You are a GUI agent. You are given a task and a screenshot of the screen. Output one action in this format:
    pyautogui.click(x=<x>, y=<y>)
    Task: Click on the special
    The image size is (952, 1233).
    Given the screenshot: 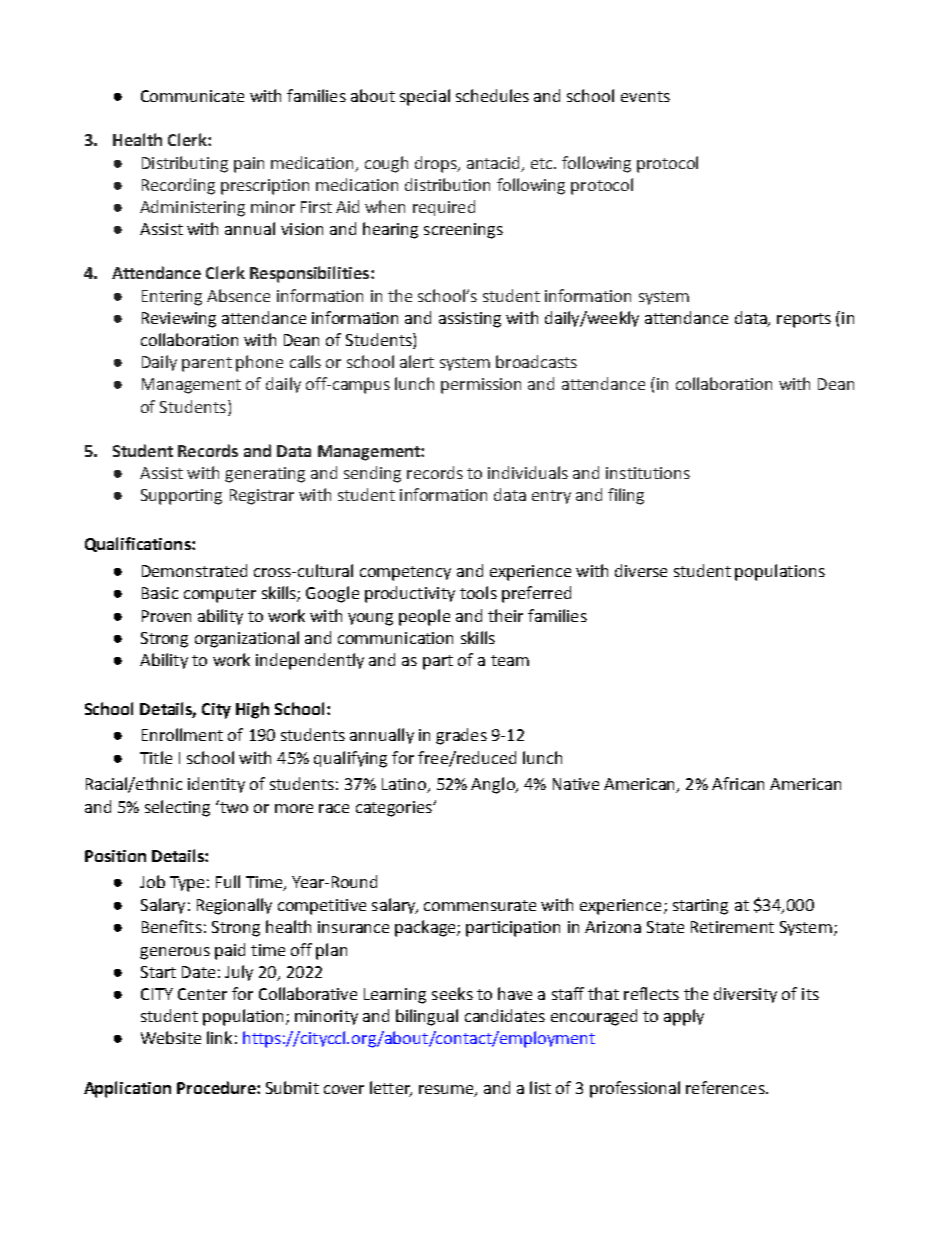 What is the action you would take?
    pyautogui.click(x=425, y=97)
